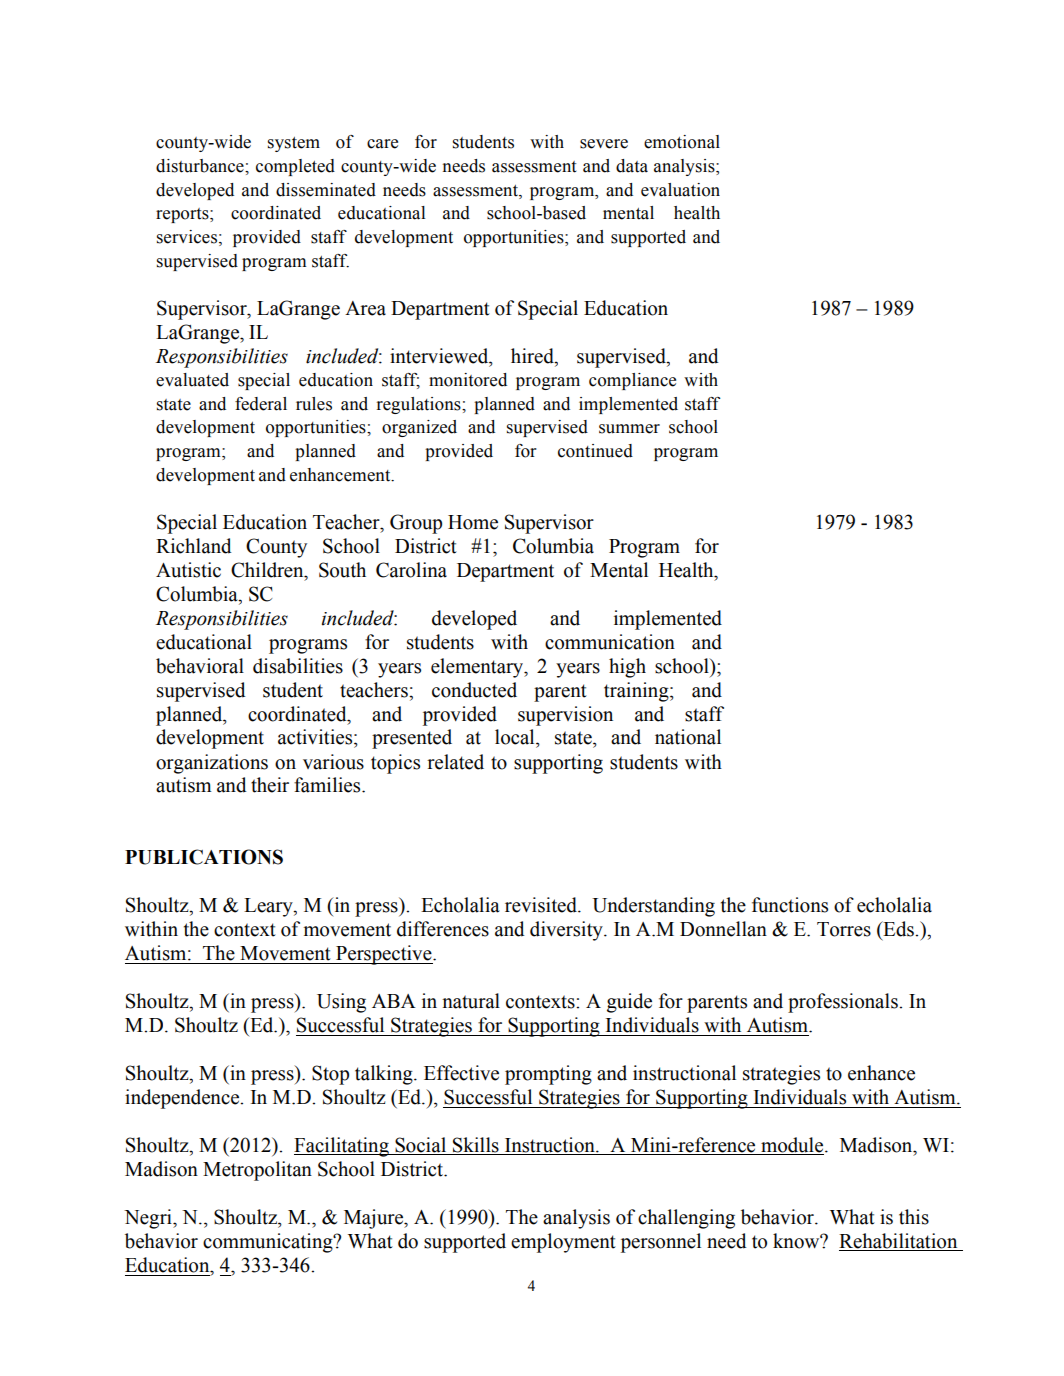  Describe the element at coordinates (604, 144) in the page. I see `severe` at that location.
